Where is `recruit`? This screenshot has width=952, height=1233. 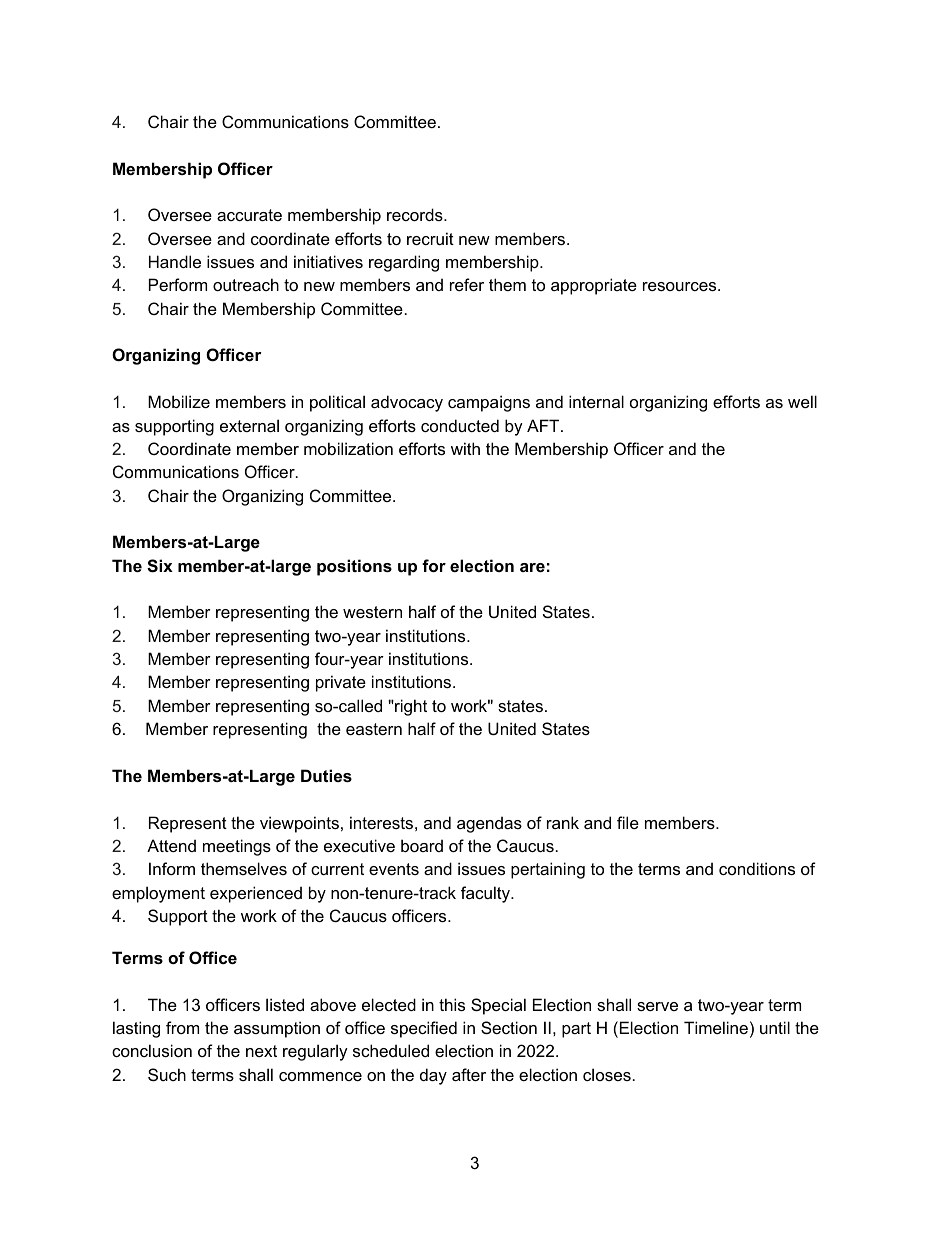 recruit is located at coordinates (430, 238).
